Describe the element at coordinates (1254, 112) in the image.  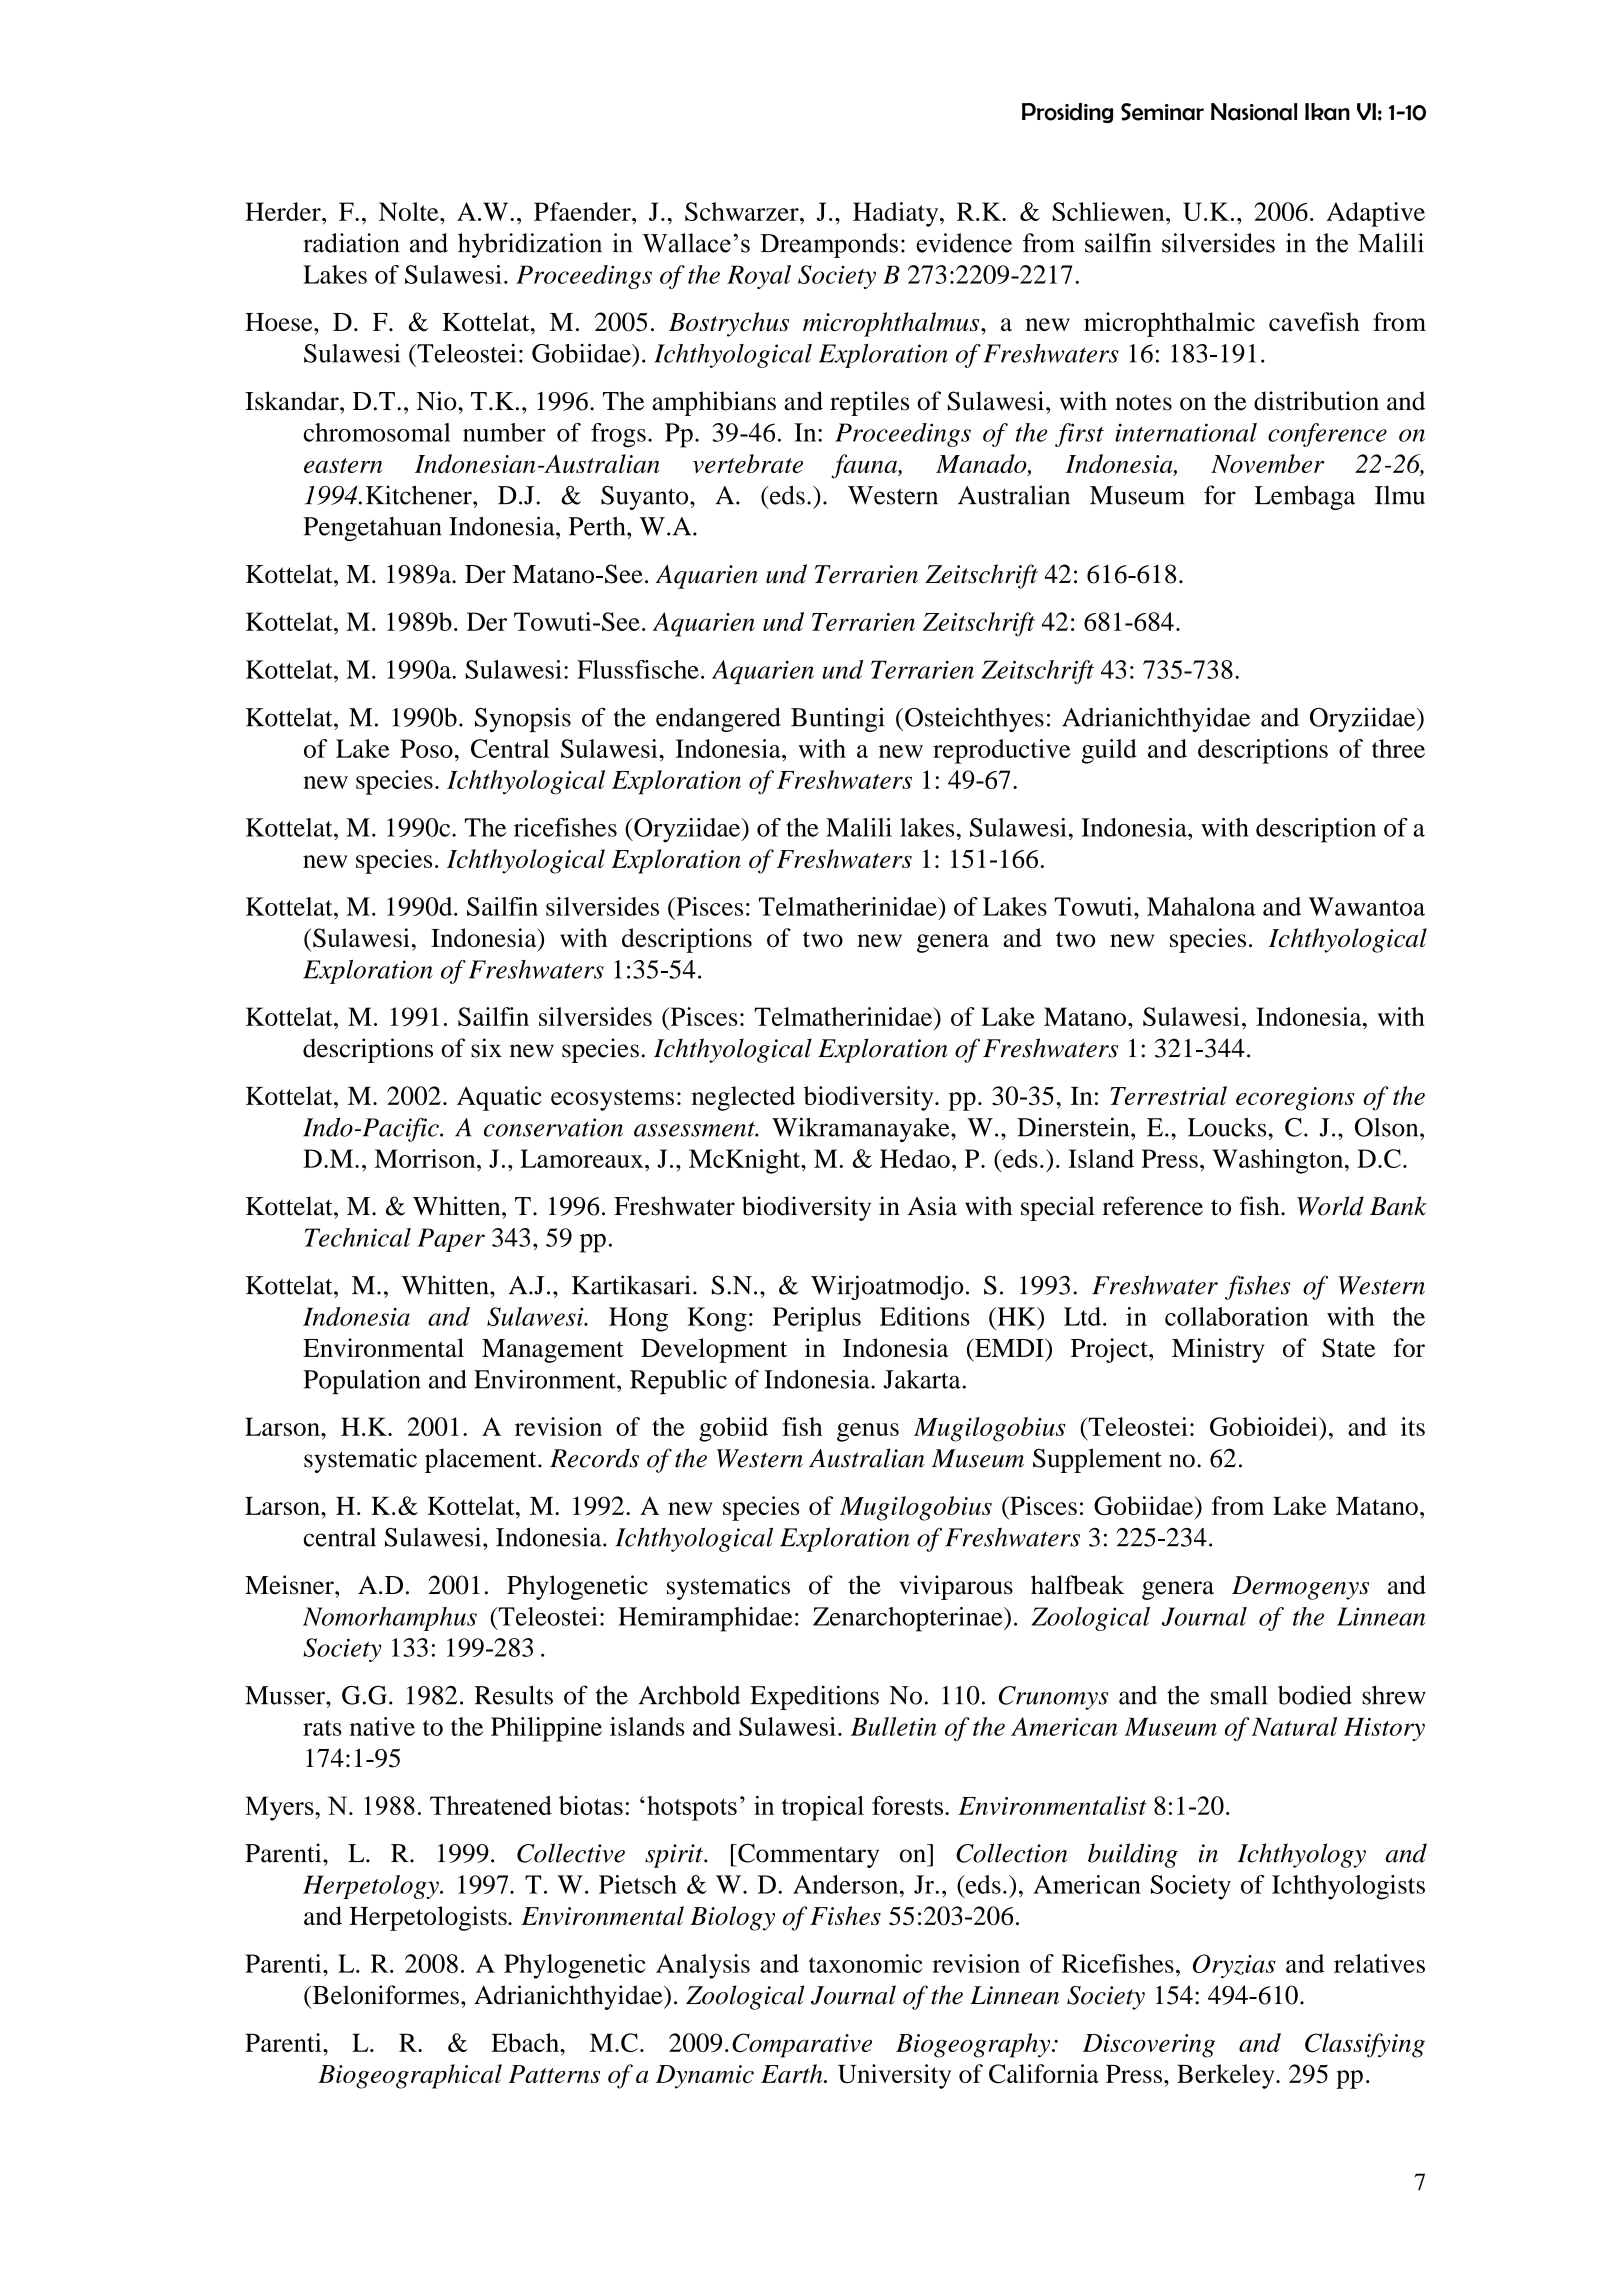
I see `Nasional` at that location.
